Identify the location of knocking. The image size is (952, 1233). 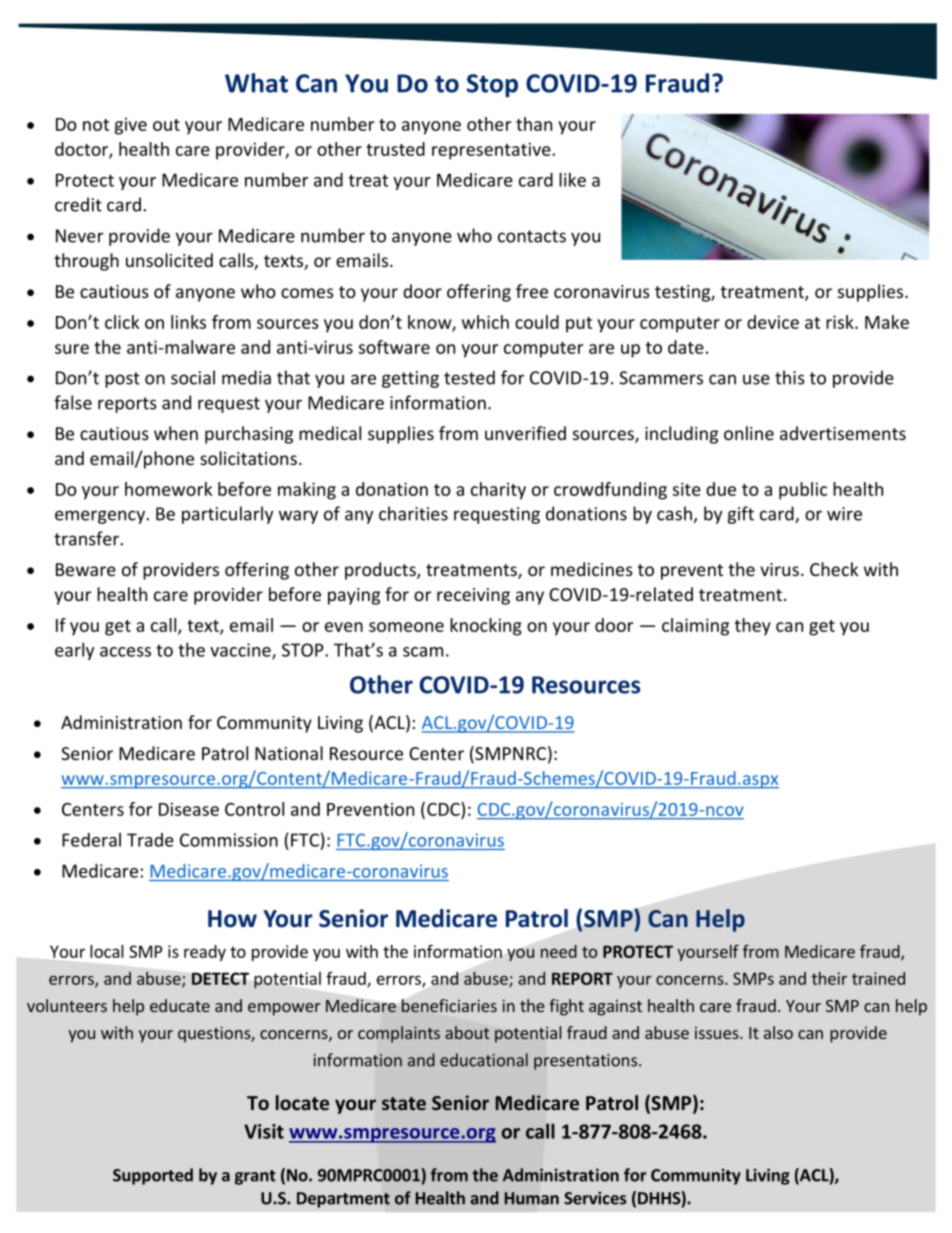
(486, 627).
